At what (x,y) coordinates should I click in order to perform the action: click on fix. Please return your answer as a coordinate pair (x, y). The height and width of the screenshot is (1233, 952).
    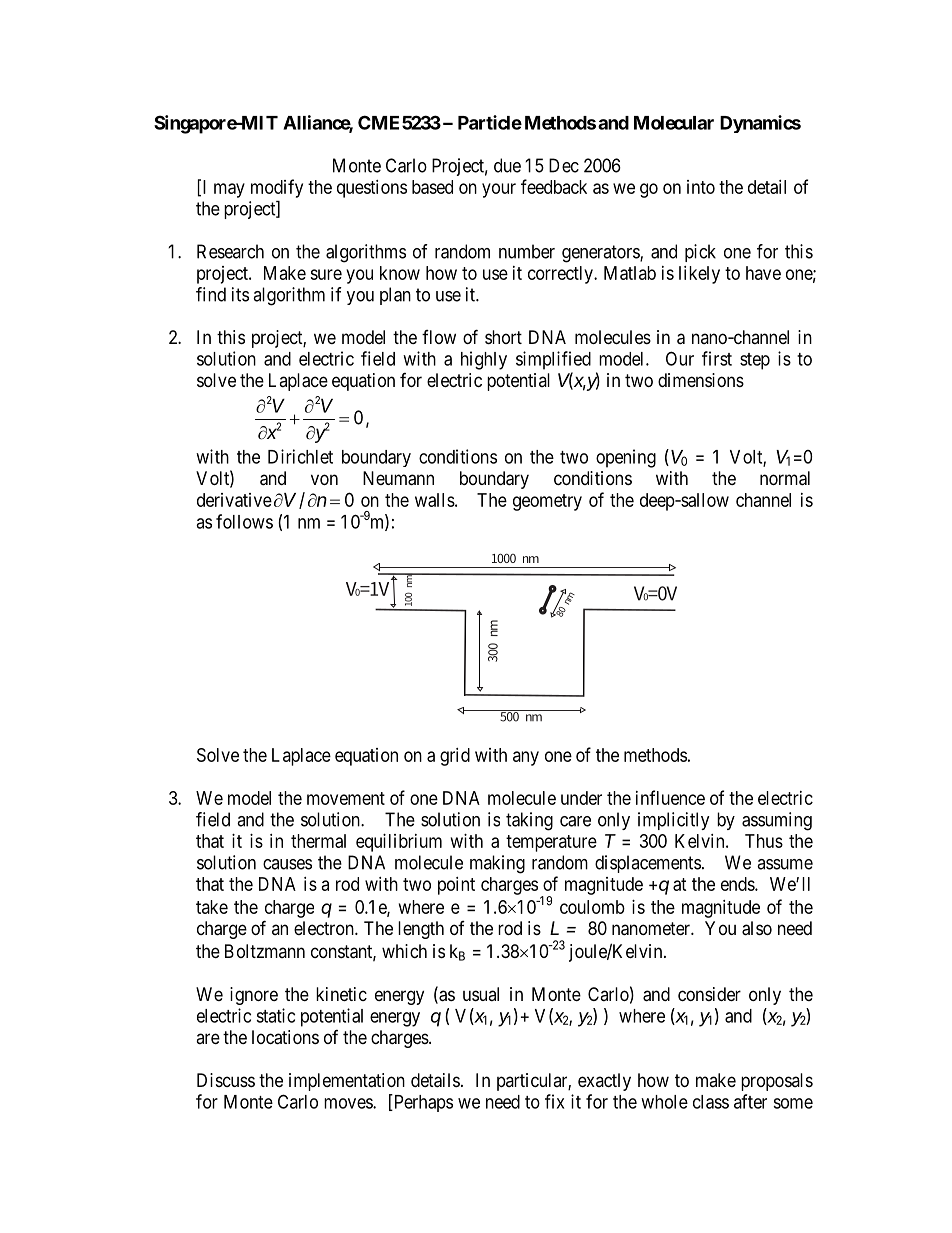
    Looking at the image, I should click on (554, 1101).
